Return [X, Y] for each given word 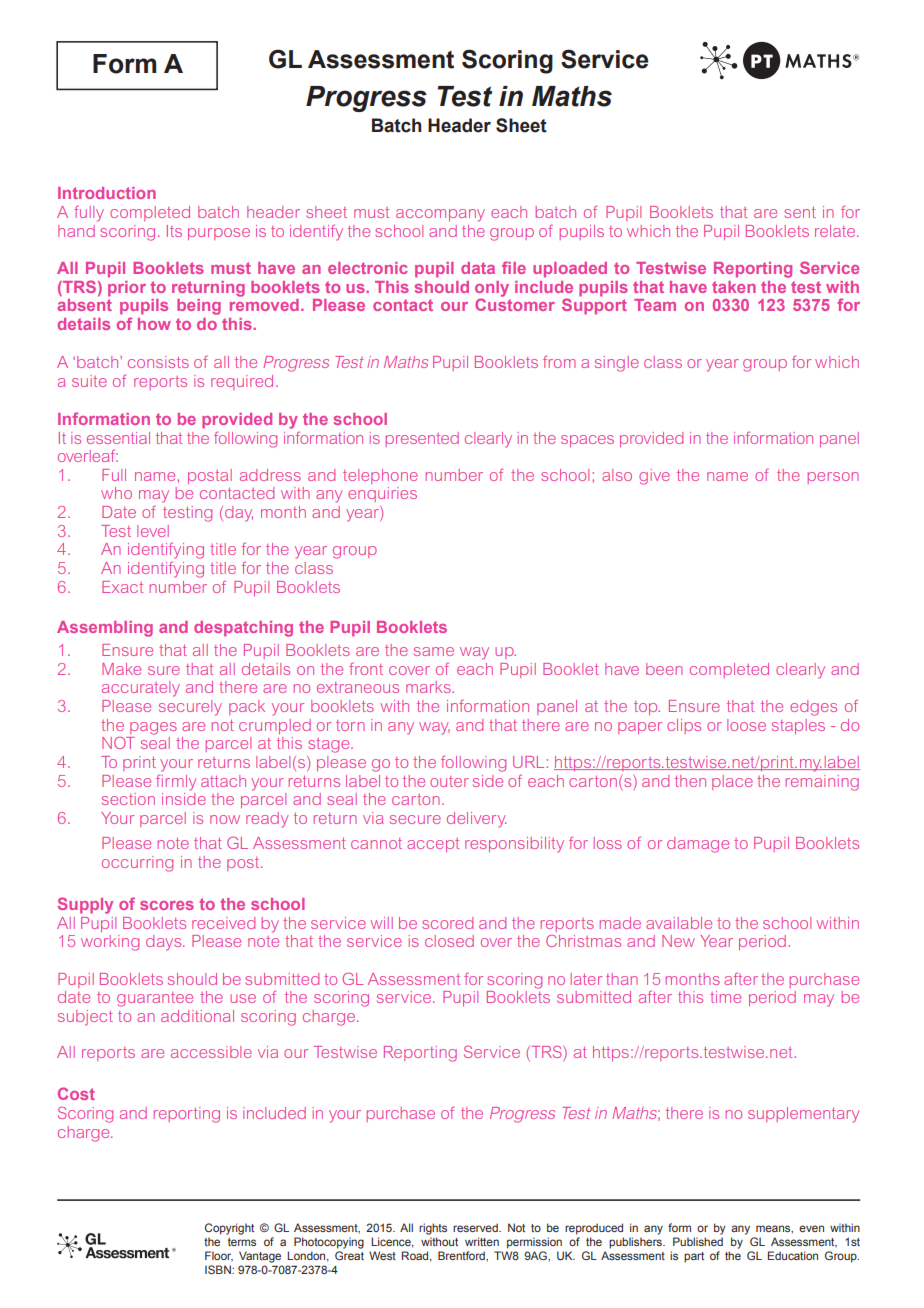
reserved [476, 1227]
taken [734, 287]
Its [174, 231]
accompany [440, 215]
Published [698, 1241]
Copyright [229, 1229]
